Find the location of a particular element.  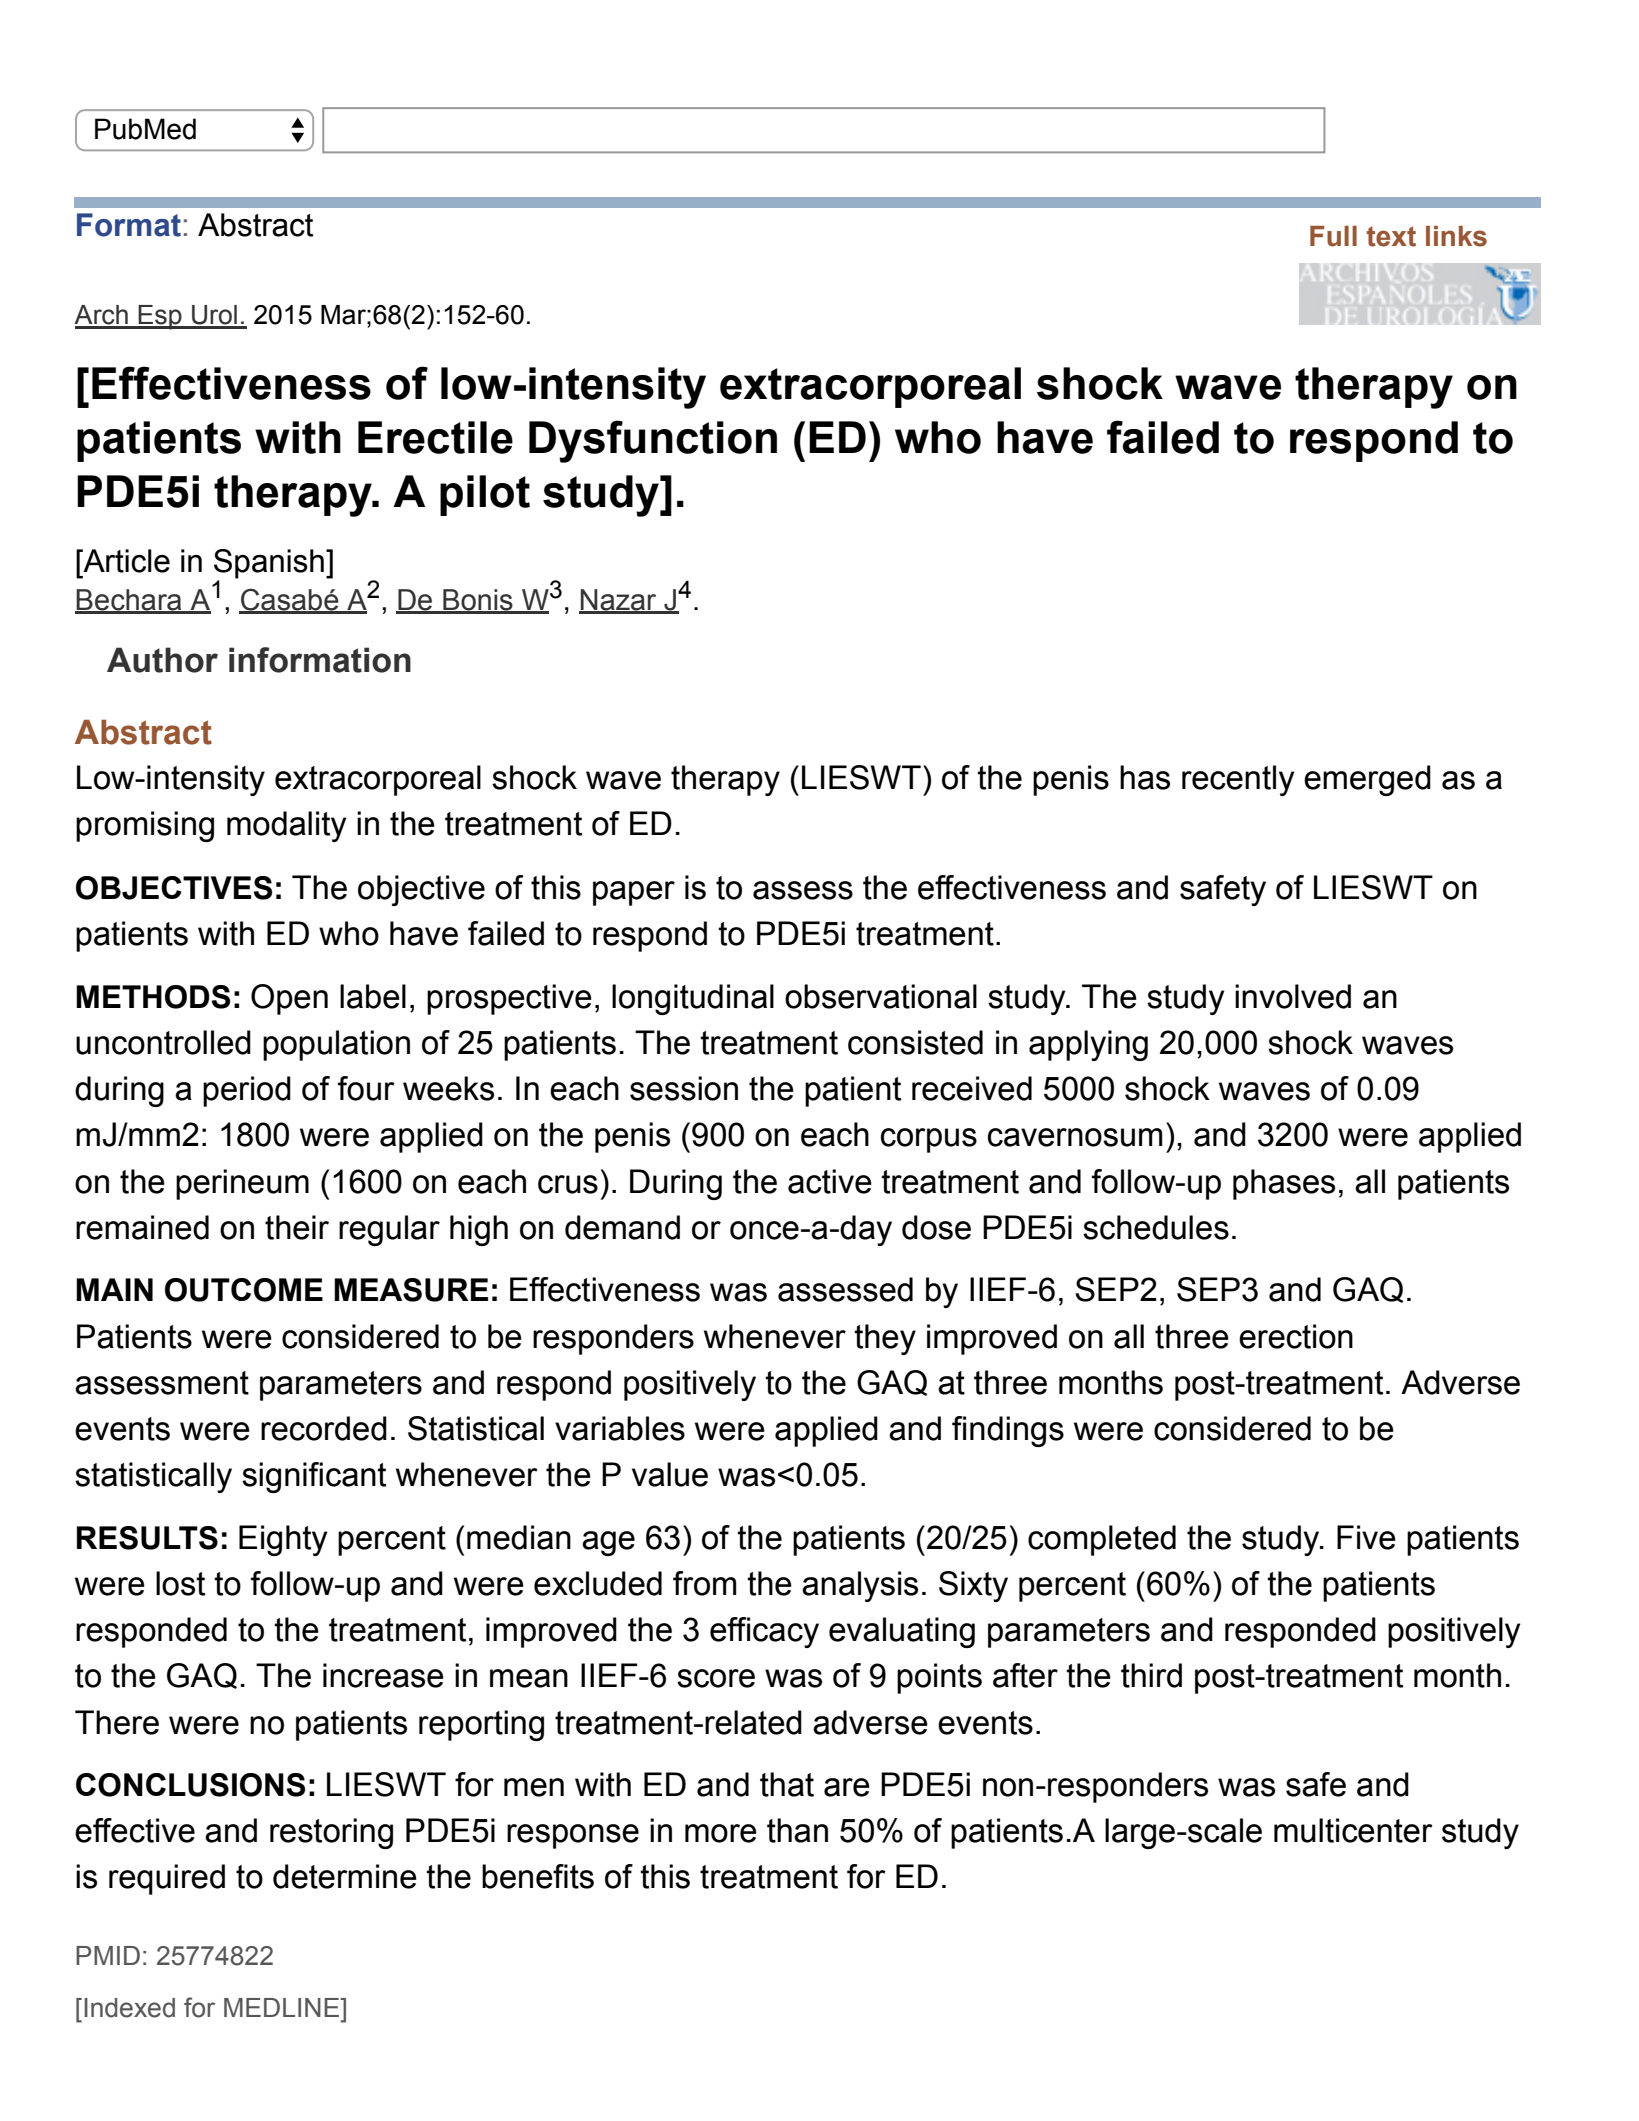

phases is located at coordinates (1284, 1184).
